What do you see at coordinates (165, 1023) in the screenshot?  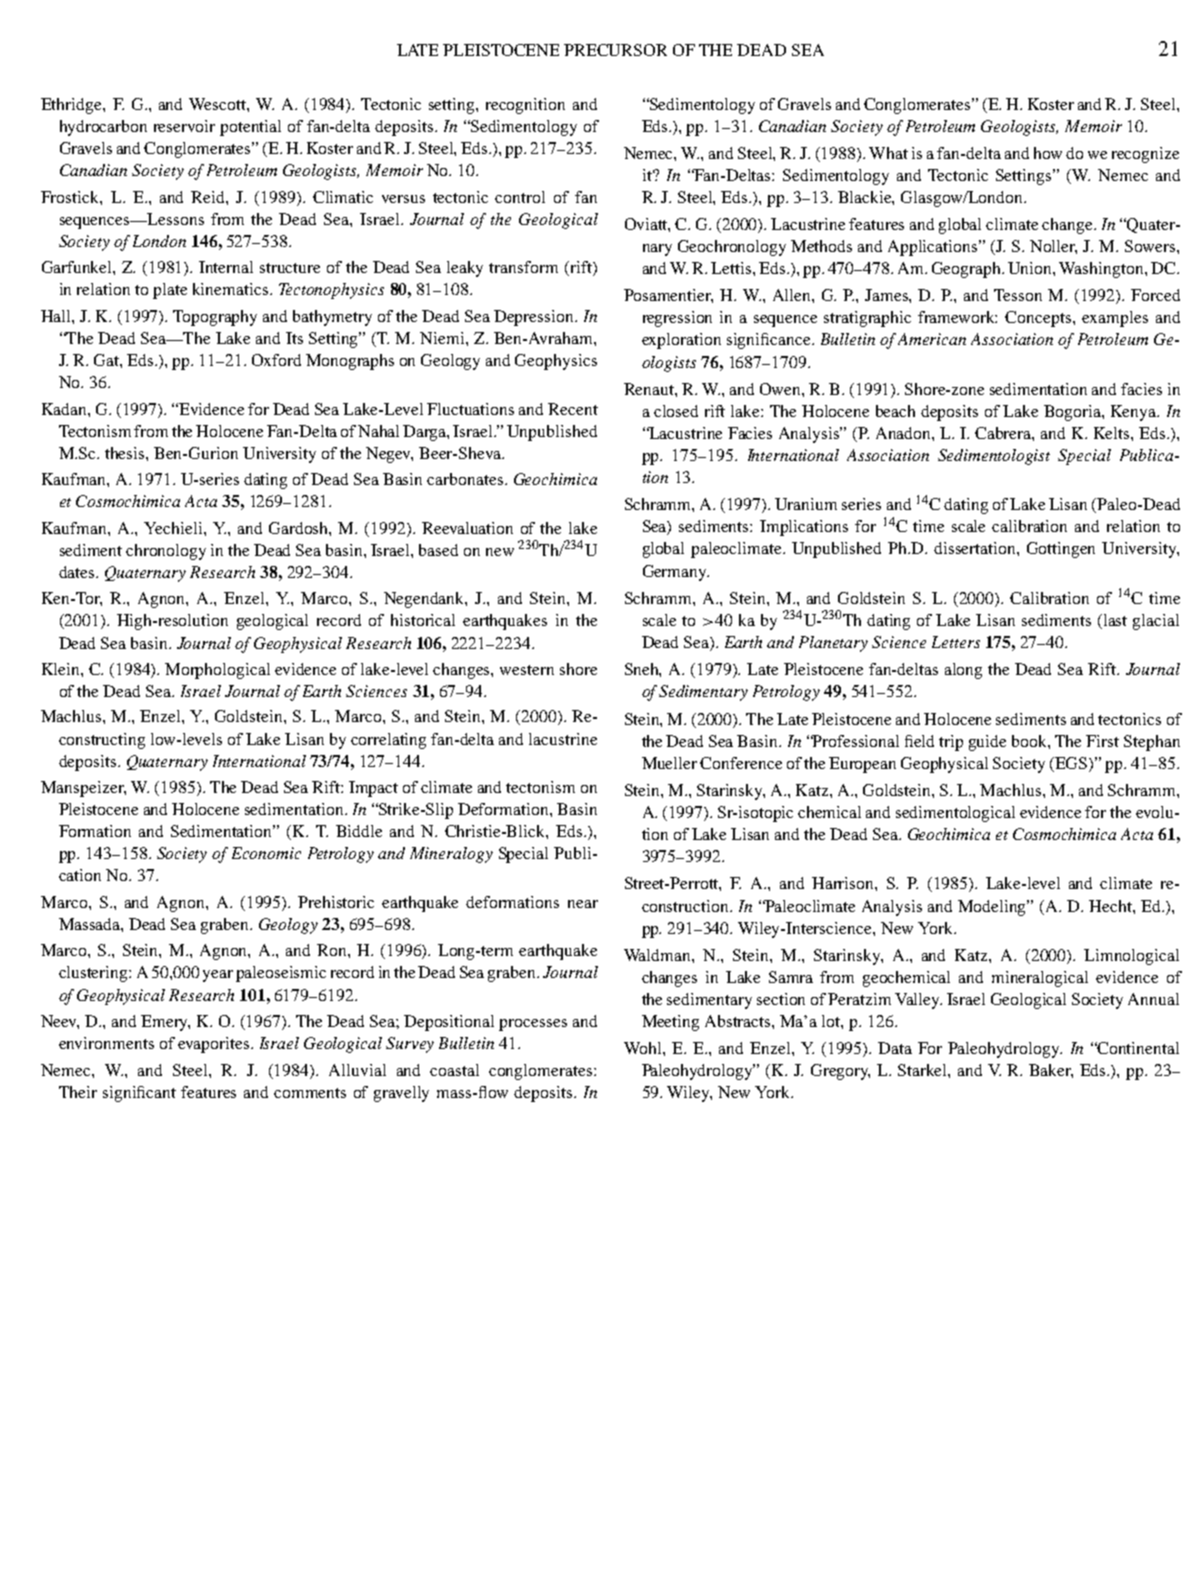 I see `Emery` at bounding box center [165, 1023].
